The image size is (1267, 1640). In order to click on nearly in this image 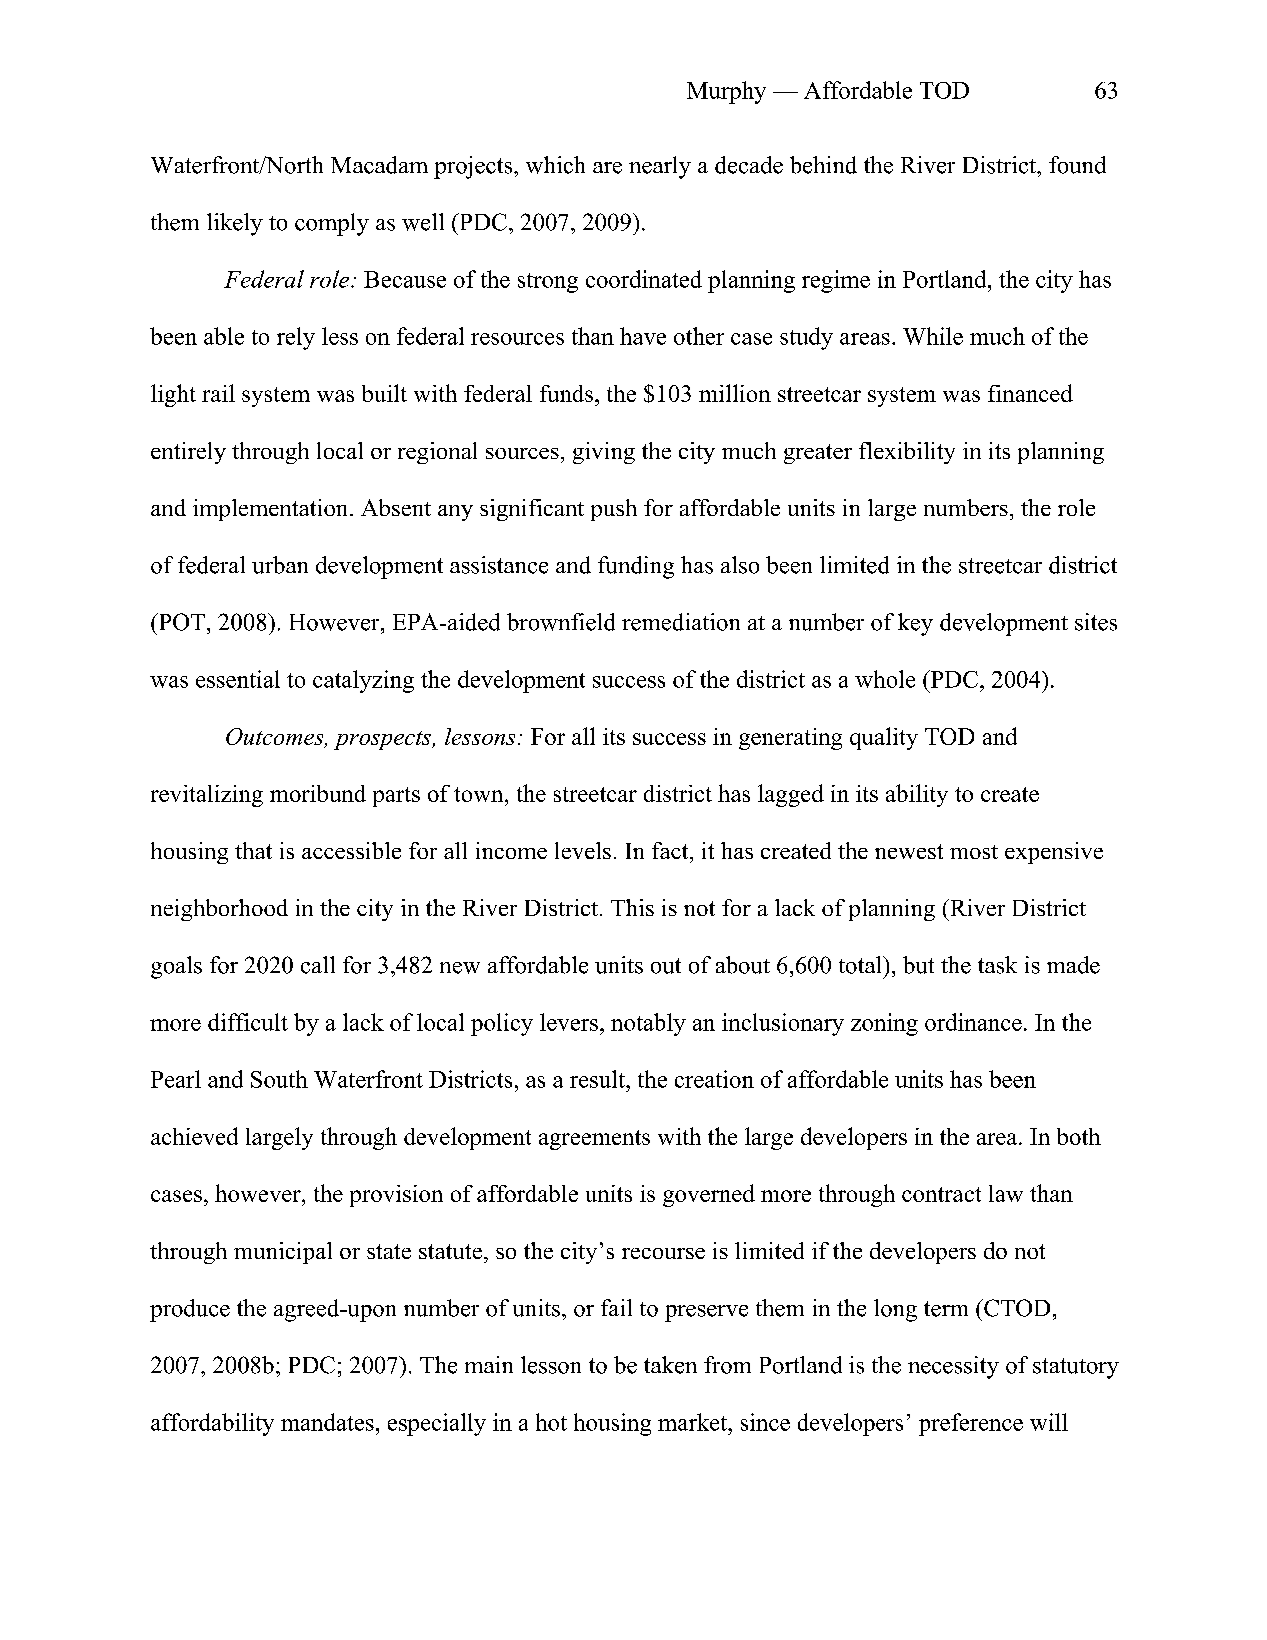, I will do `click(660, 167)`.
